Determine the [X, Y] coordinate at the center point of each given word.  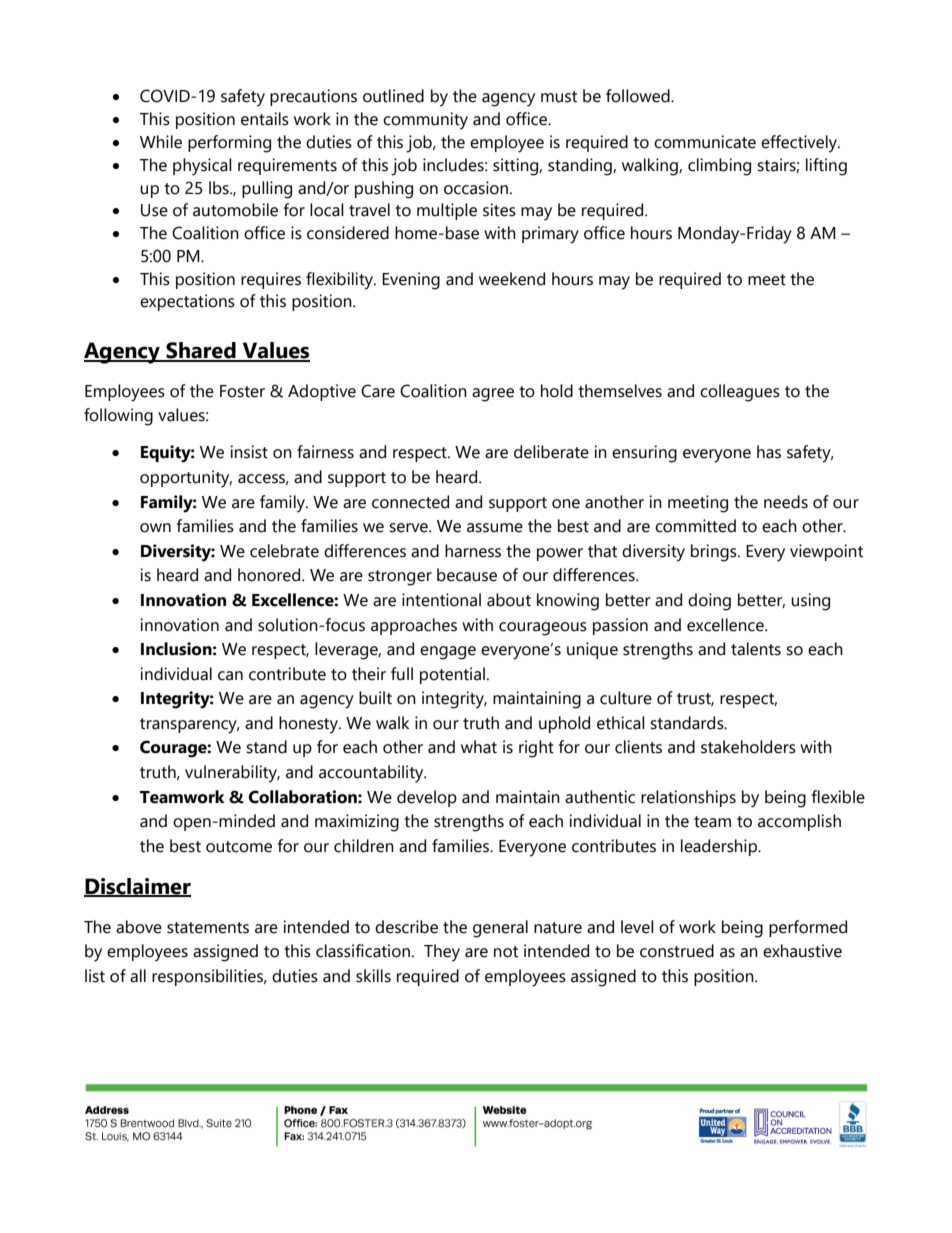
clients [638, 747]
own [155, 528]
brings [715, 553]
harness [473, 551]
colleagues [740, 393]
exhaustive [802, 951]
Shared [201, 351]
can [230, 676]
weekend [512, 279]
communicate [705, 142]
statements [208, 928]
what [479, 747]
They [442, 953]
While [161, 142]
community [425, 121]
